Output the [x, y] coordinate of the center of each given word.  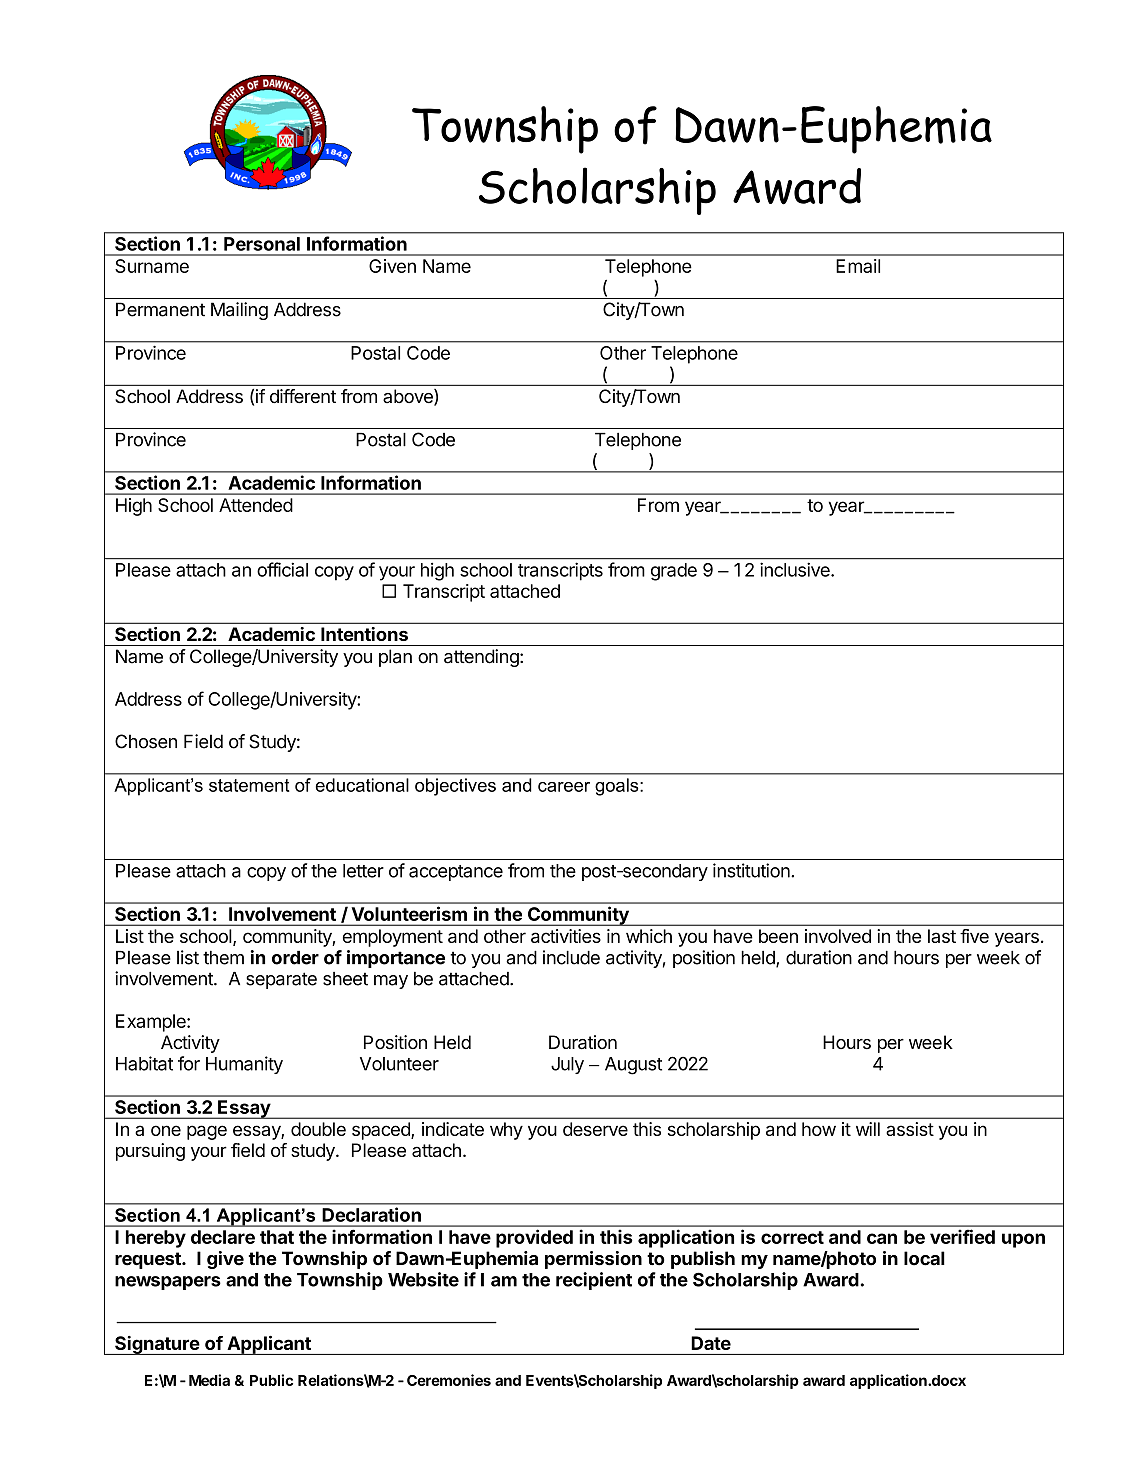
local [924, 1258]
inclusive [796, 569]
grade [674, 572]
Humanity [244, 1065]
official [282, 569]
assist [910, 1129]
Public [271, 1380]
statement [249, 785]
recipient [594, 1281]
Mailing [239, 311]
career [564, 787]
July [567, 1065]
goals [618, 787]
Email [858, 266]
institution [752, 870]
